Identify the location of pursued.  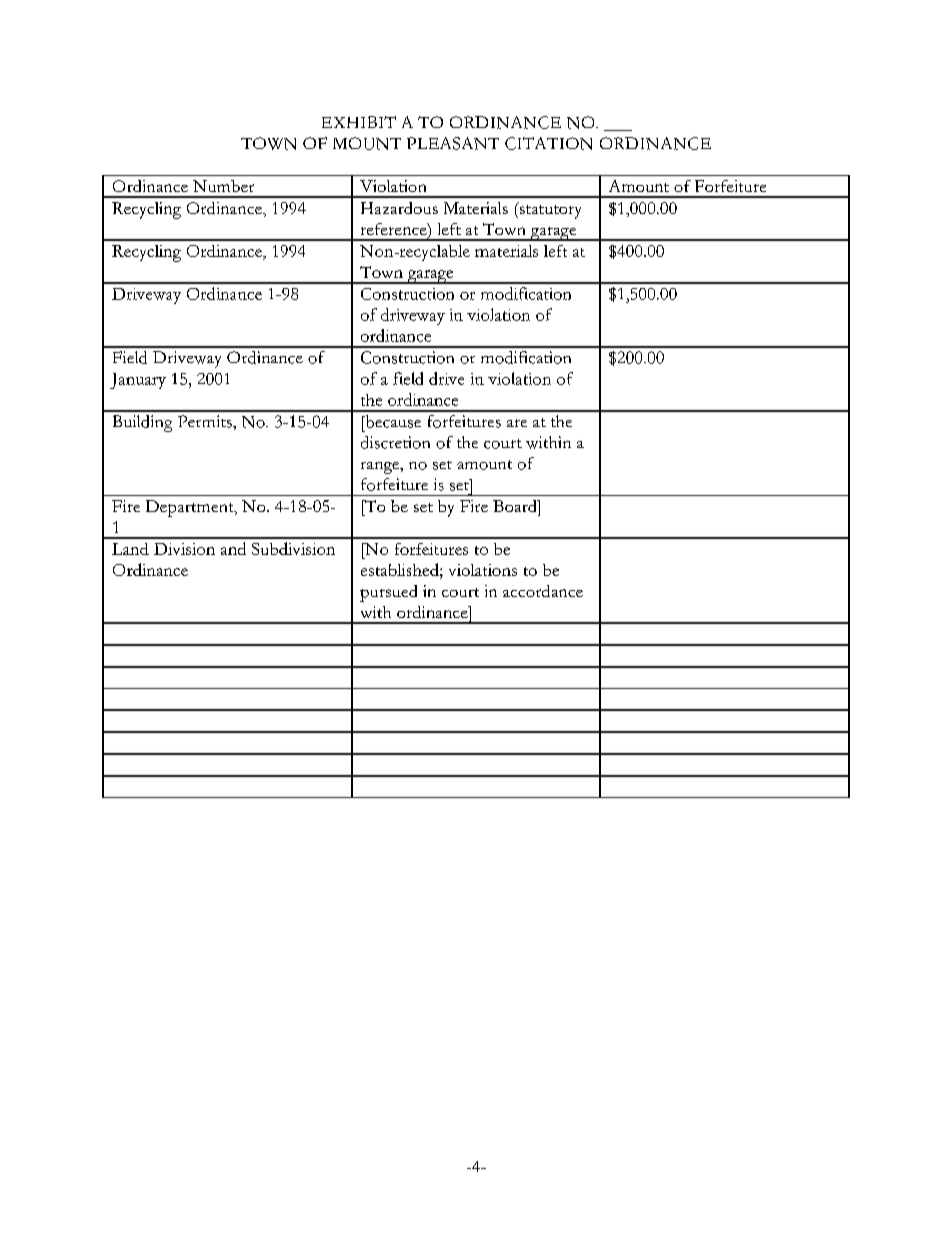
(388, 593).
